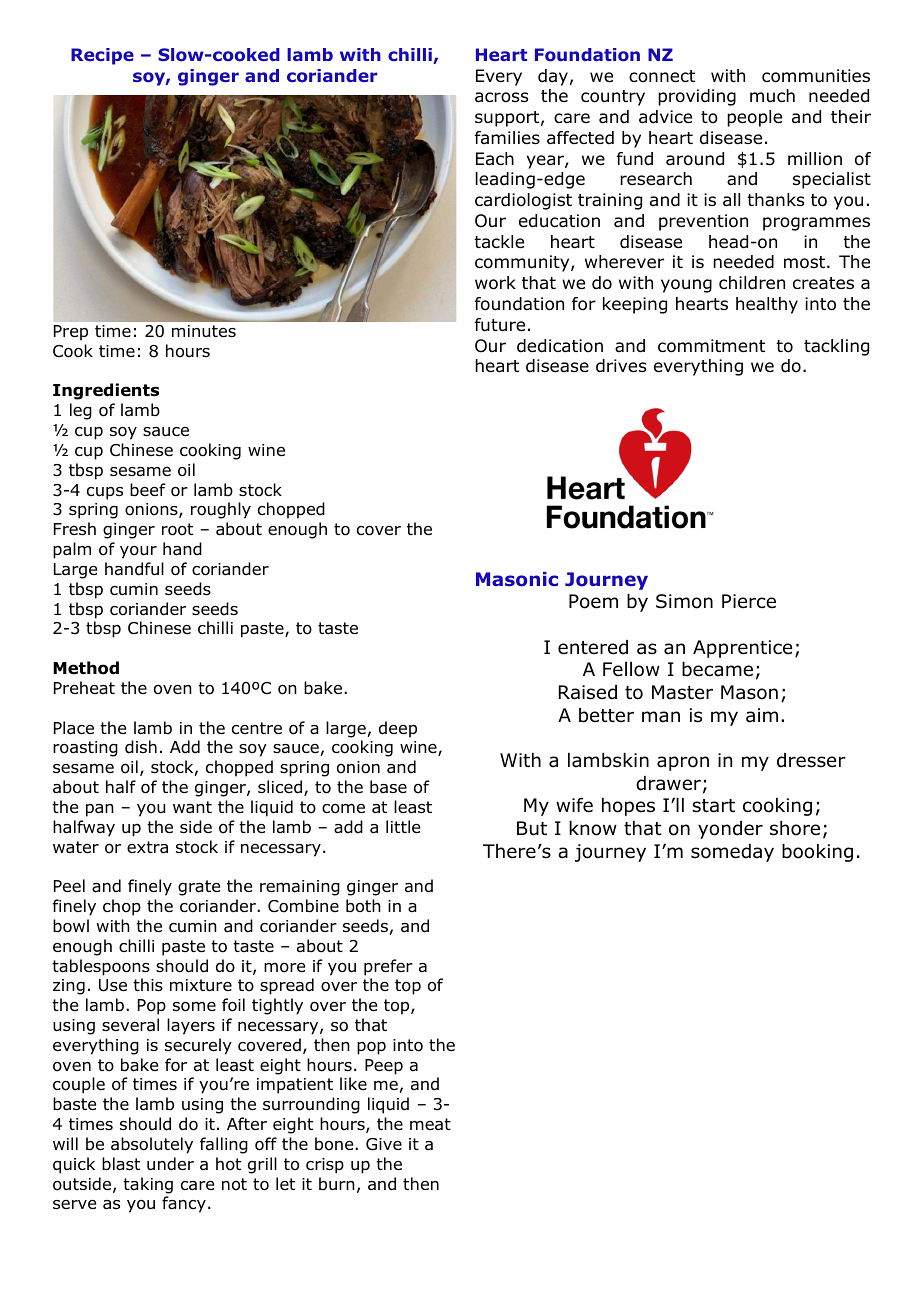 This page has height=1308, width=924. Describe the element at coordinates (500, 325) in the page. I see `future` at that location.
